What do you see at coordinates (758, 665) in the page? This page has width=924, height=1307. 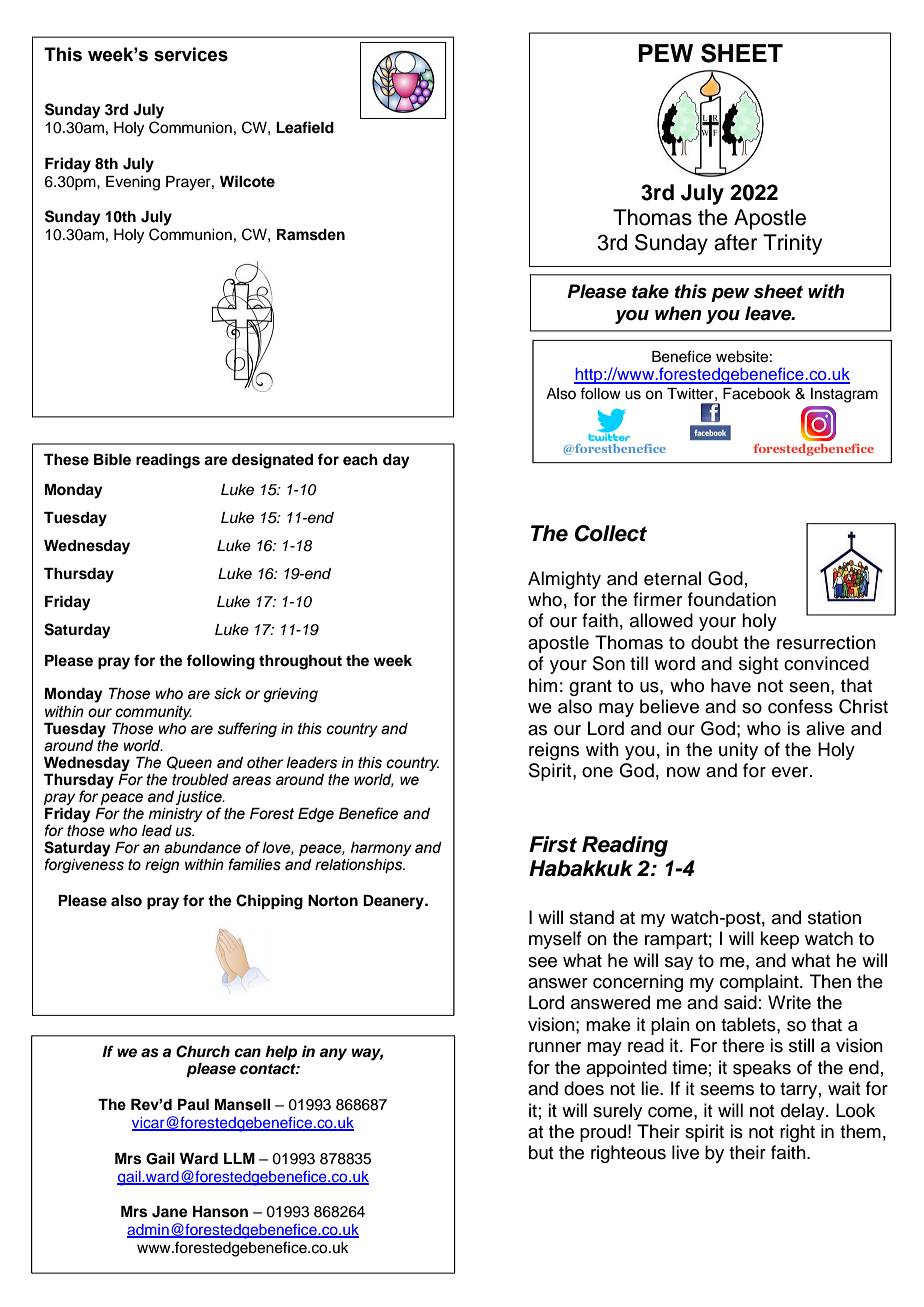 I see `sight` at bounding box center [758, 665].
